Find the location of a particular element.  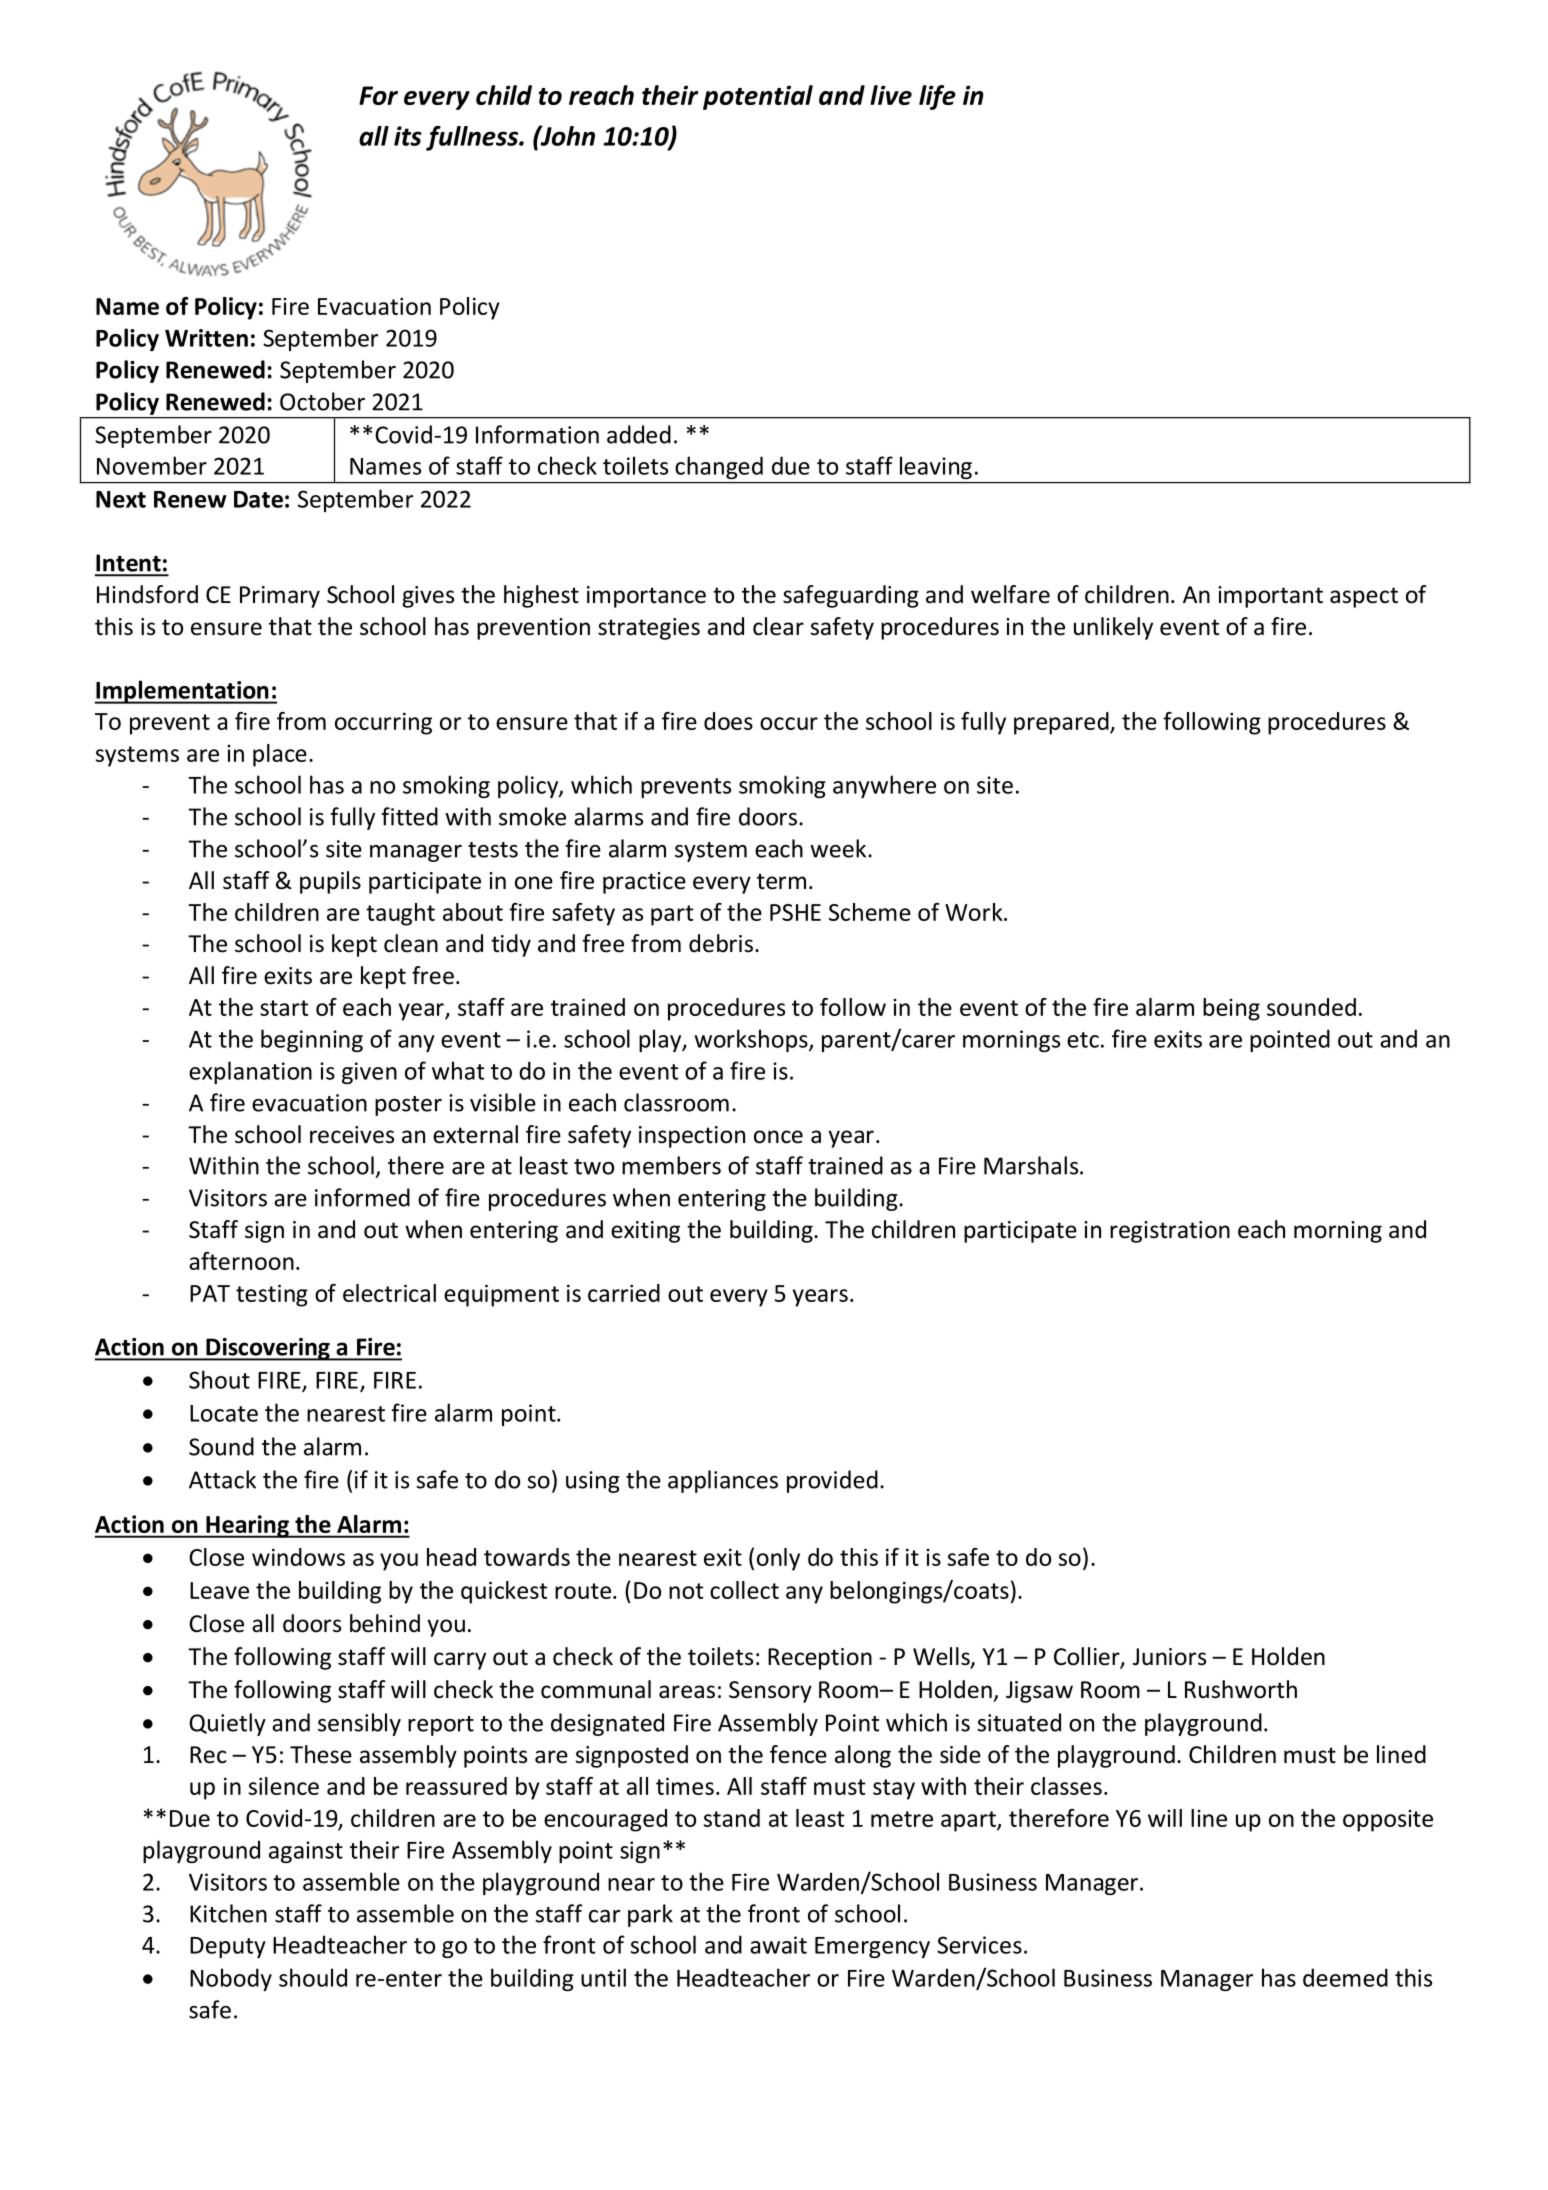

afternoon is located at coordinates (241, 1261).
